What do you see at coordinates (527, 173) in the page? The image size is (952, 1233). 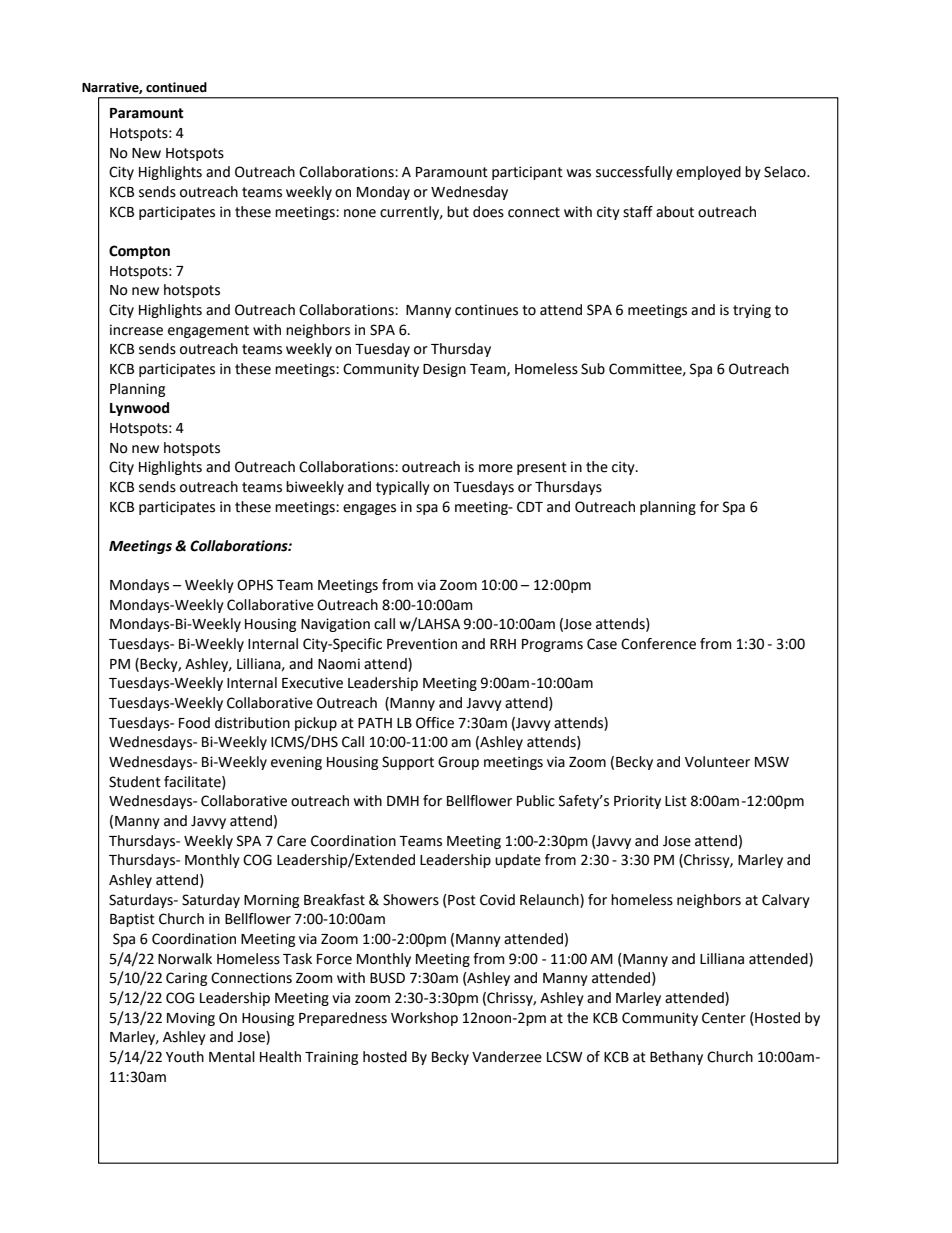 I see `participant` at bounding box center [527, 173].
